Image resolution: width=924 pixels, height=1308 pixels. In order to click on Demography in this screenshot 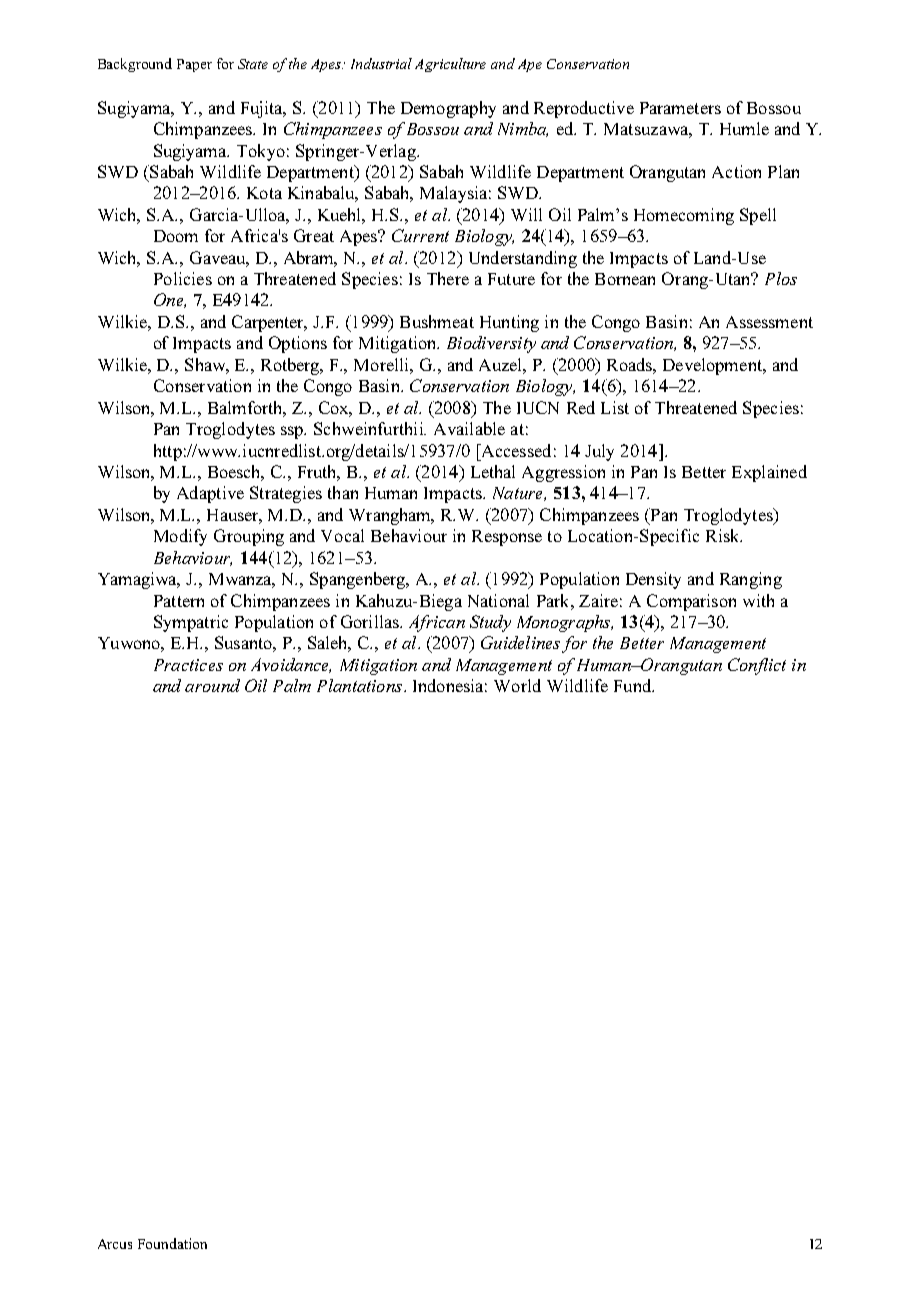, I will do `click(448, 109)`.
